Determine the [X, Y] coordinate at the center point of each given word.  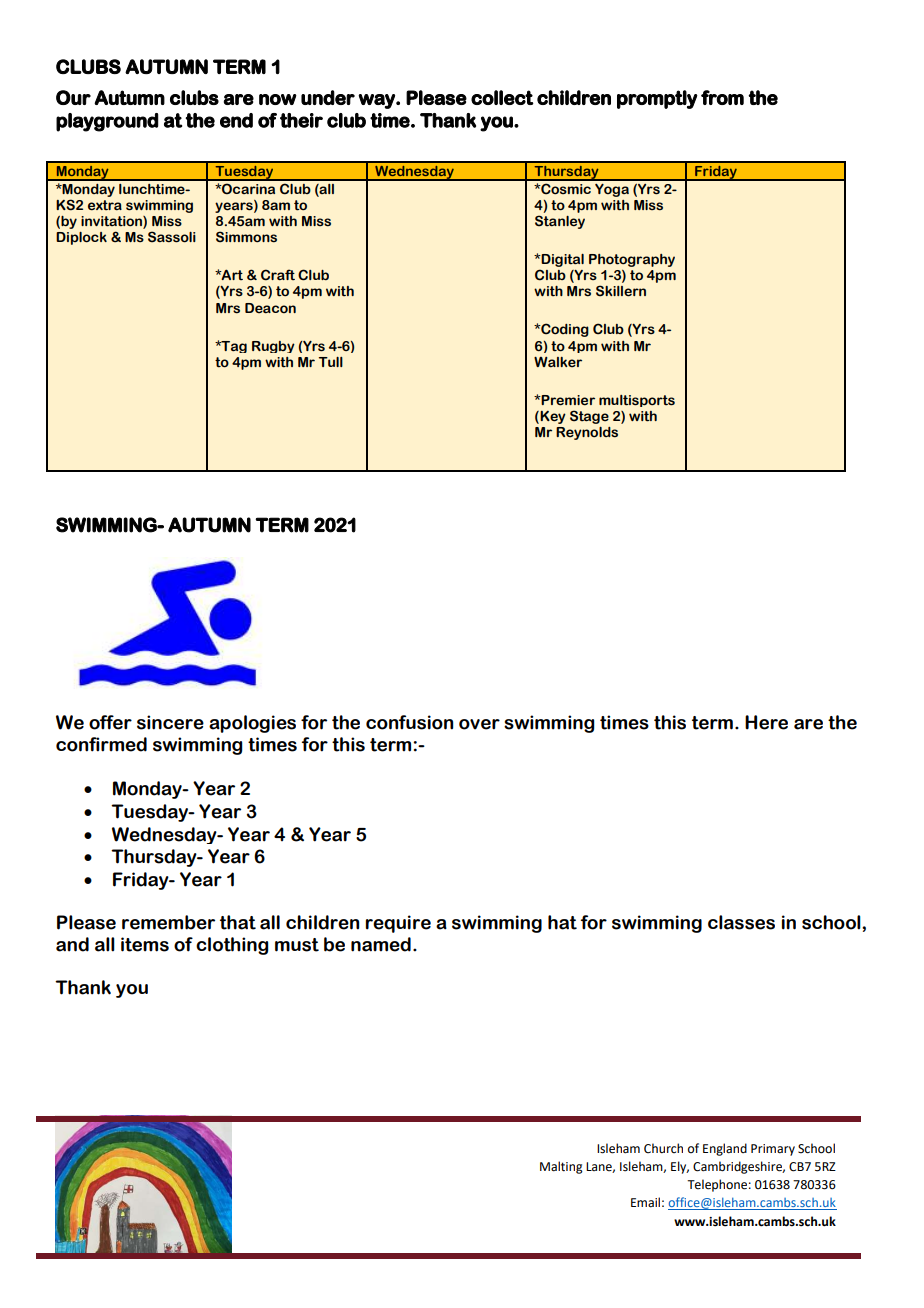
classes [741, 922]
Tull [331, 362]
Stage [589, 417]
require [398, 924]
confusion [409, 722]
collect [502, 97]
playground [107, 122]
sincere [170, 722]
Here [766, 722]
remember [168, 922]
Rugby [273, 347]
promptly [657, 99]
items [145, 944]
